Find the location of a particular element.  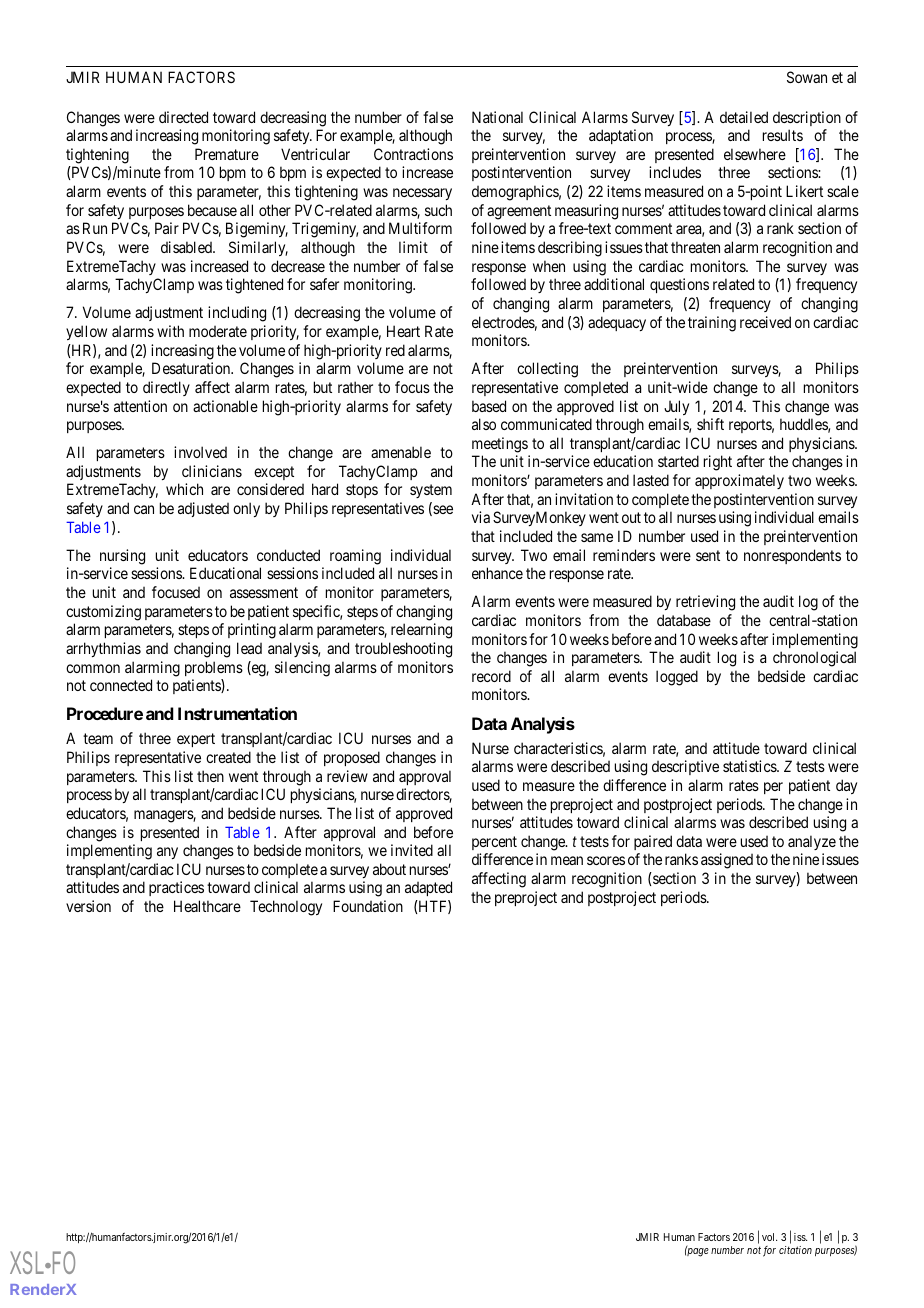

directed is located at coordinates (183, 117).
